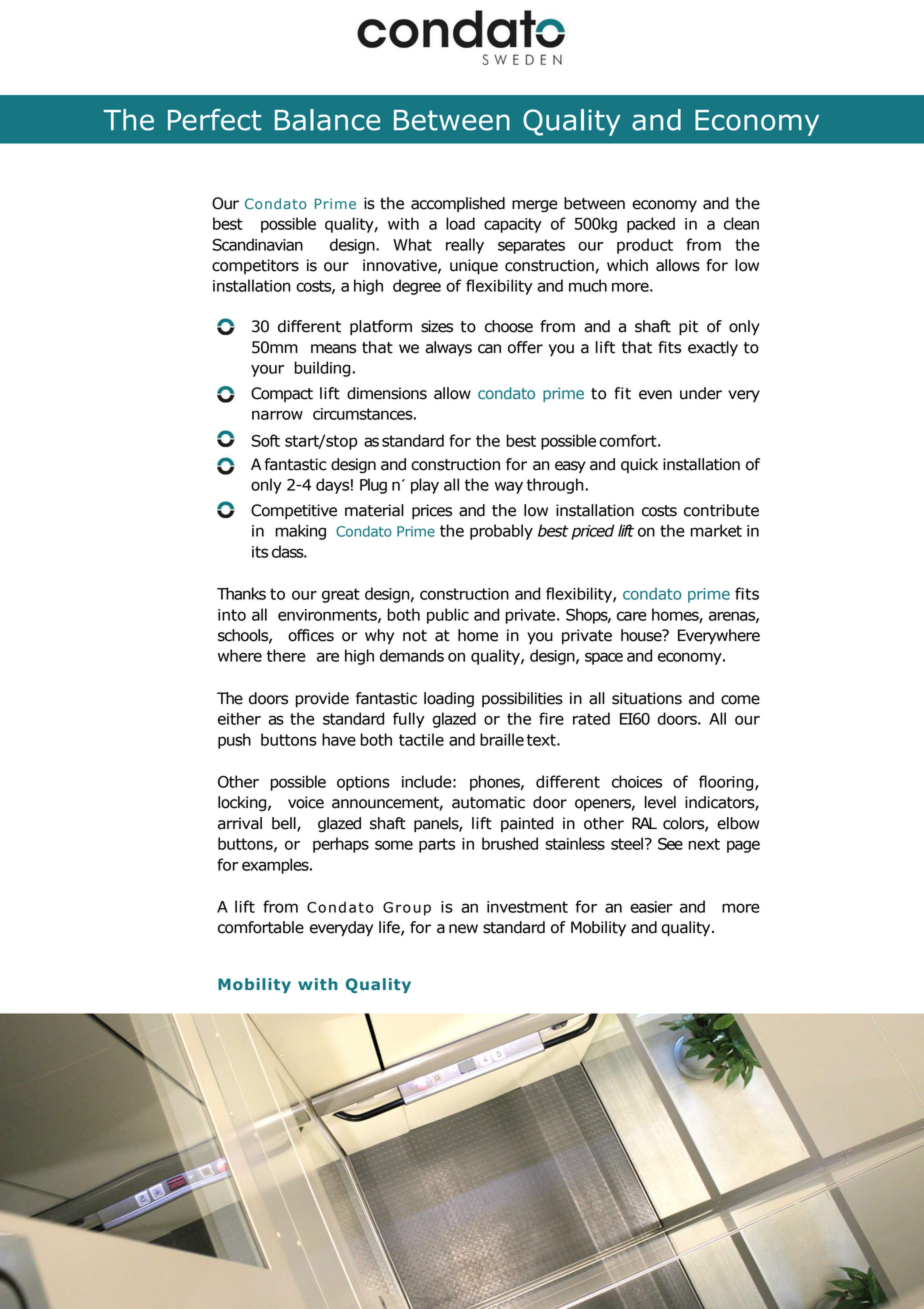  What do you see at coordinates (716, 530) in the screenshot?
I see `market` at bounding box center [716, 530].
